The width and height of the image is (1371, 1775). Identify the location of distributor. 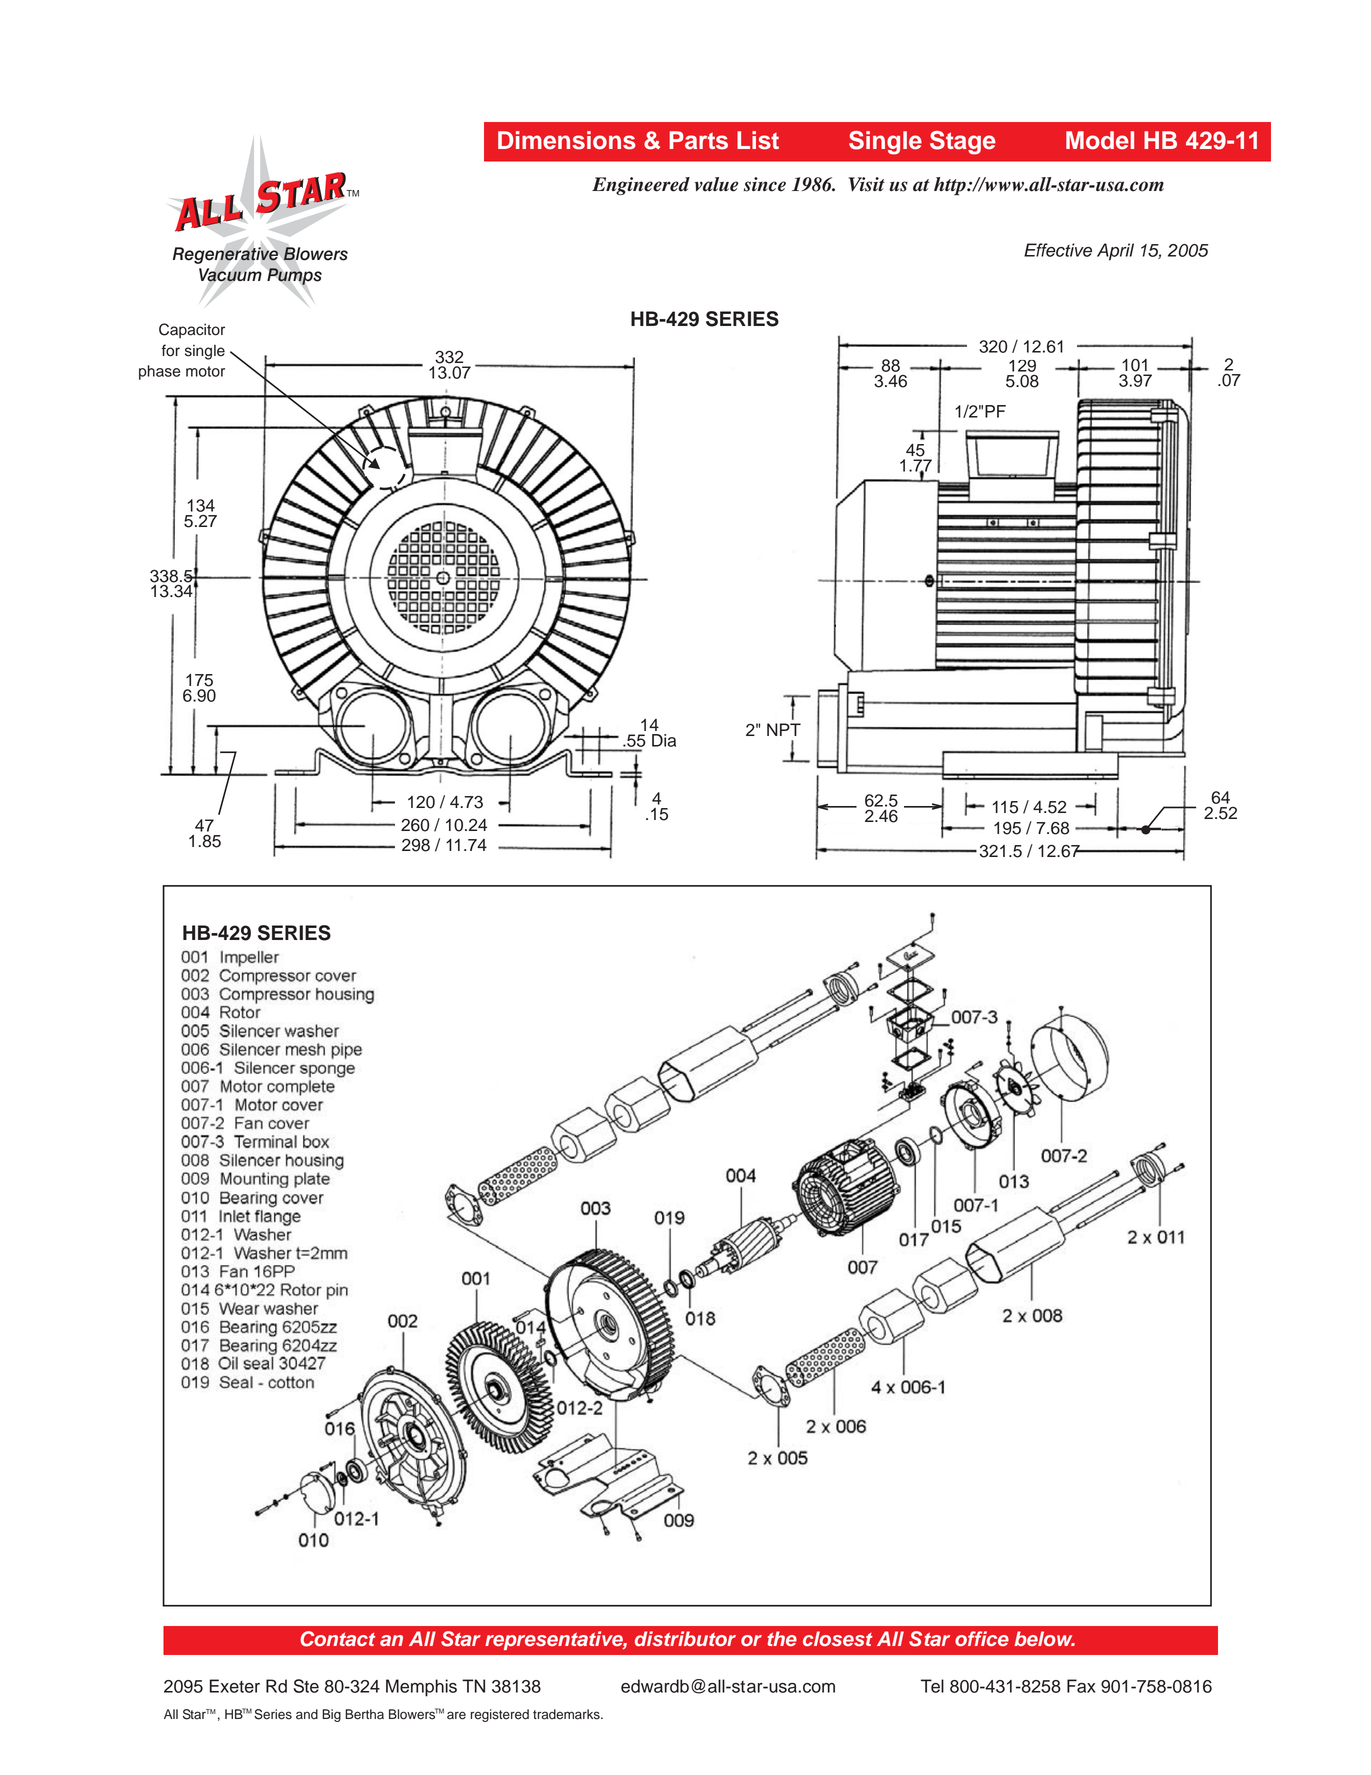
(685, 1638).
